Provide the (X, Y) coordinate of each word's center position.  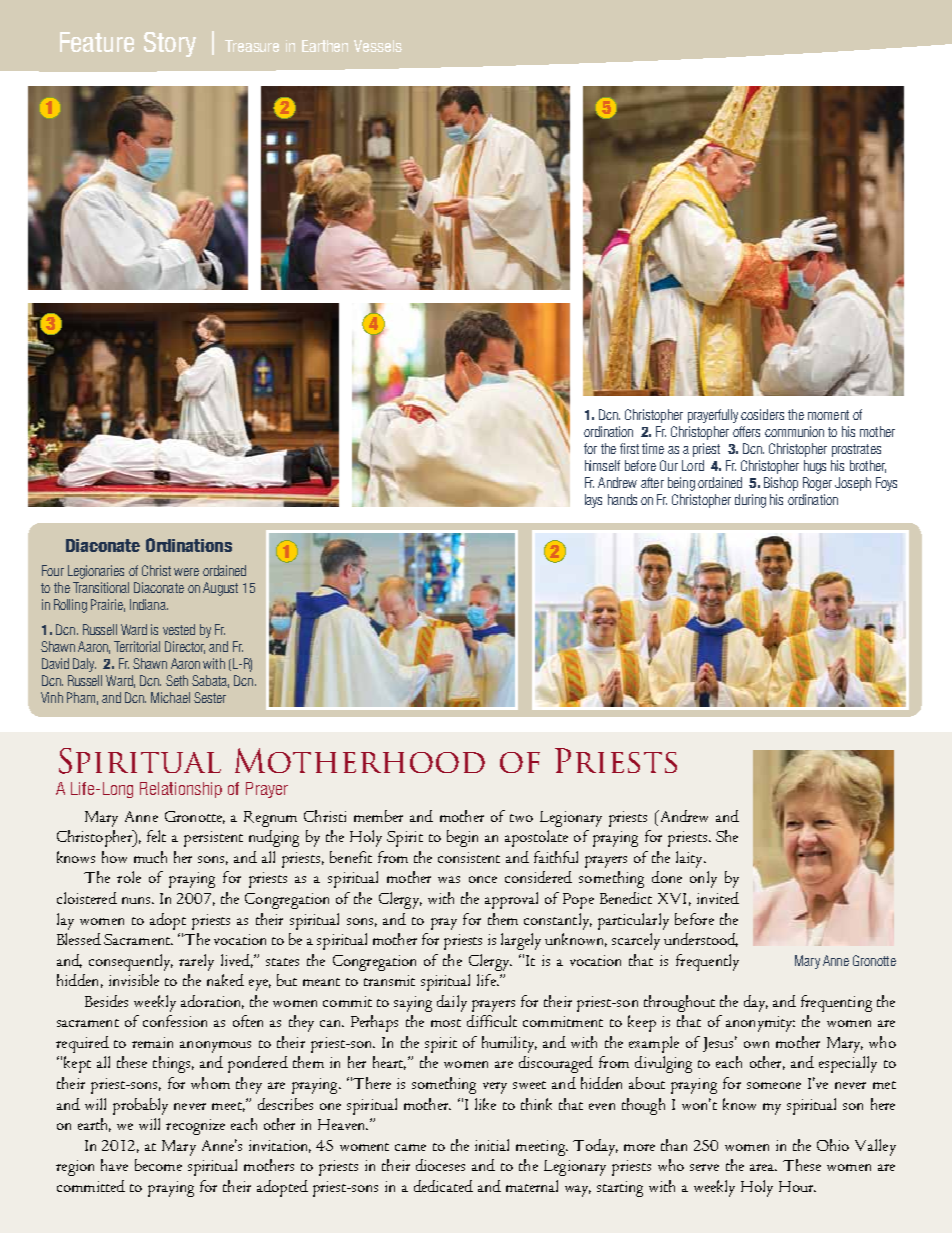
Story (170, 44)
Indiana (149, 604)
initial (492, 1145)
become (158, 1165)
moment (828, 415)
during (750, 501)
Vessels (378, 46)
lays (593, 501)
